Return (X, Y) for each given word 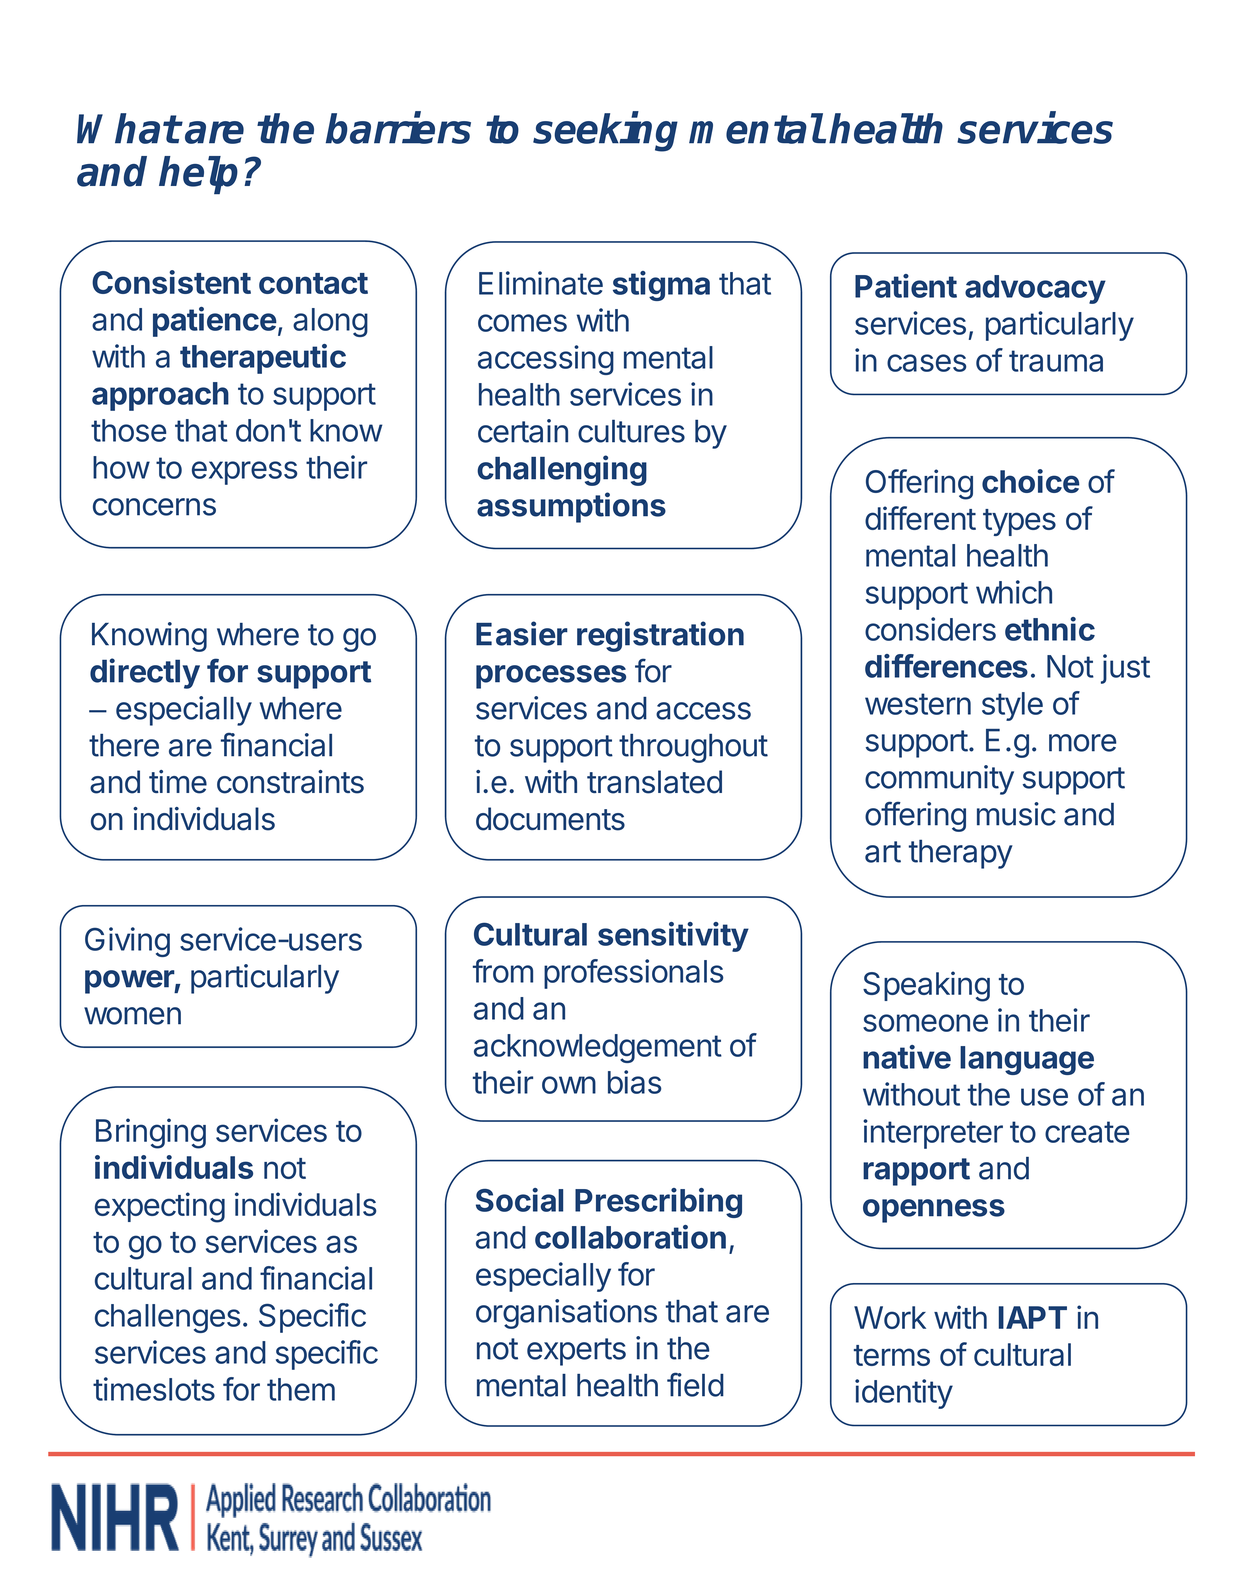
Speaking (926, 986)
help (198, 175)
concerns (154, 507)
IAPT (1033, 1317)
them (301, 1389)
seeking (605, 132)
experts (576, 1352)
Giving (127, 942)
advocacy (1035, 289)
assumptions (571, 507)
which (1014, 592)
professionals (634, 974)
